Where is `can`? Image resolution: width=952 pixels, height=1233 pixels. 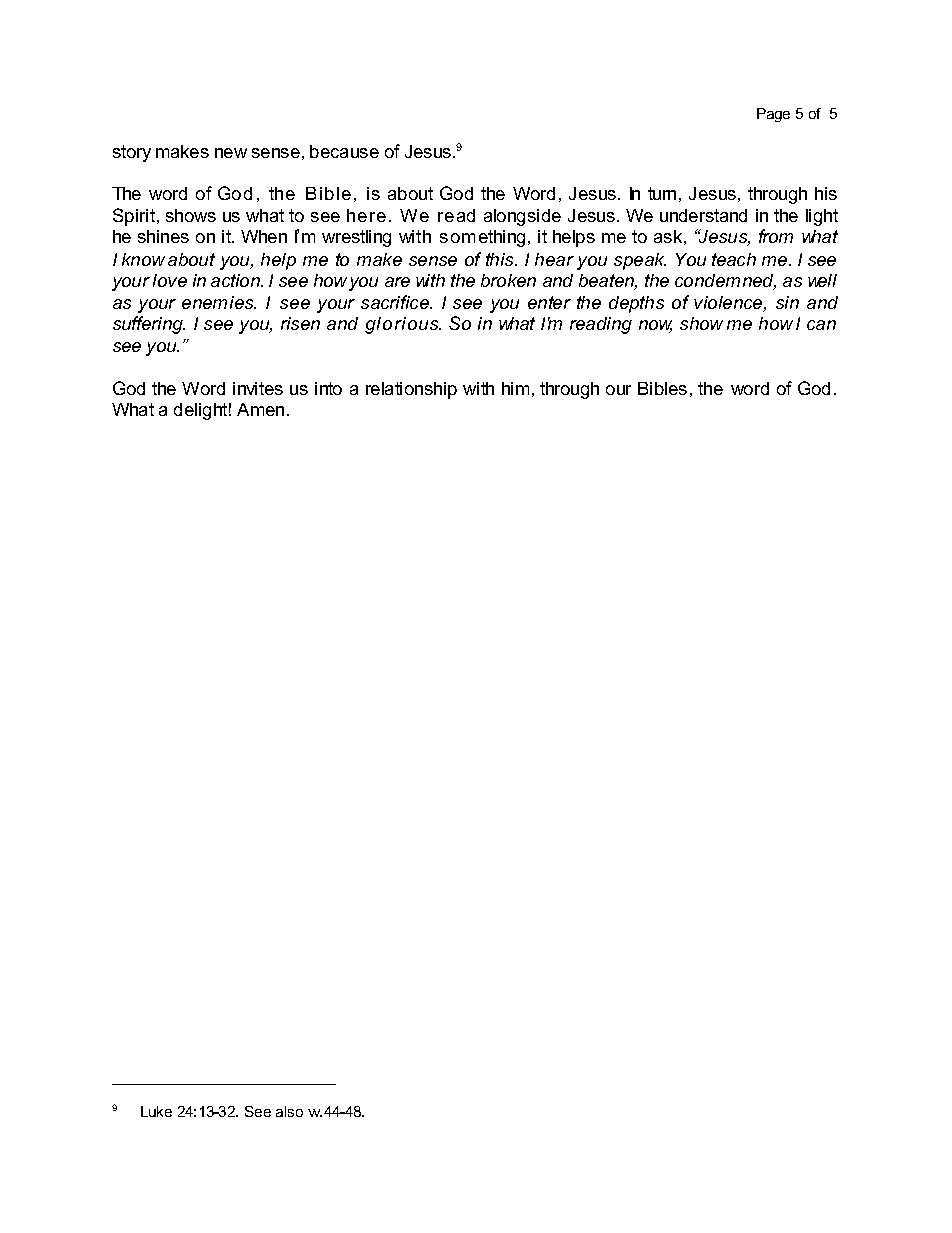 can is located at coordinates (821, 325).
